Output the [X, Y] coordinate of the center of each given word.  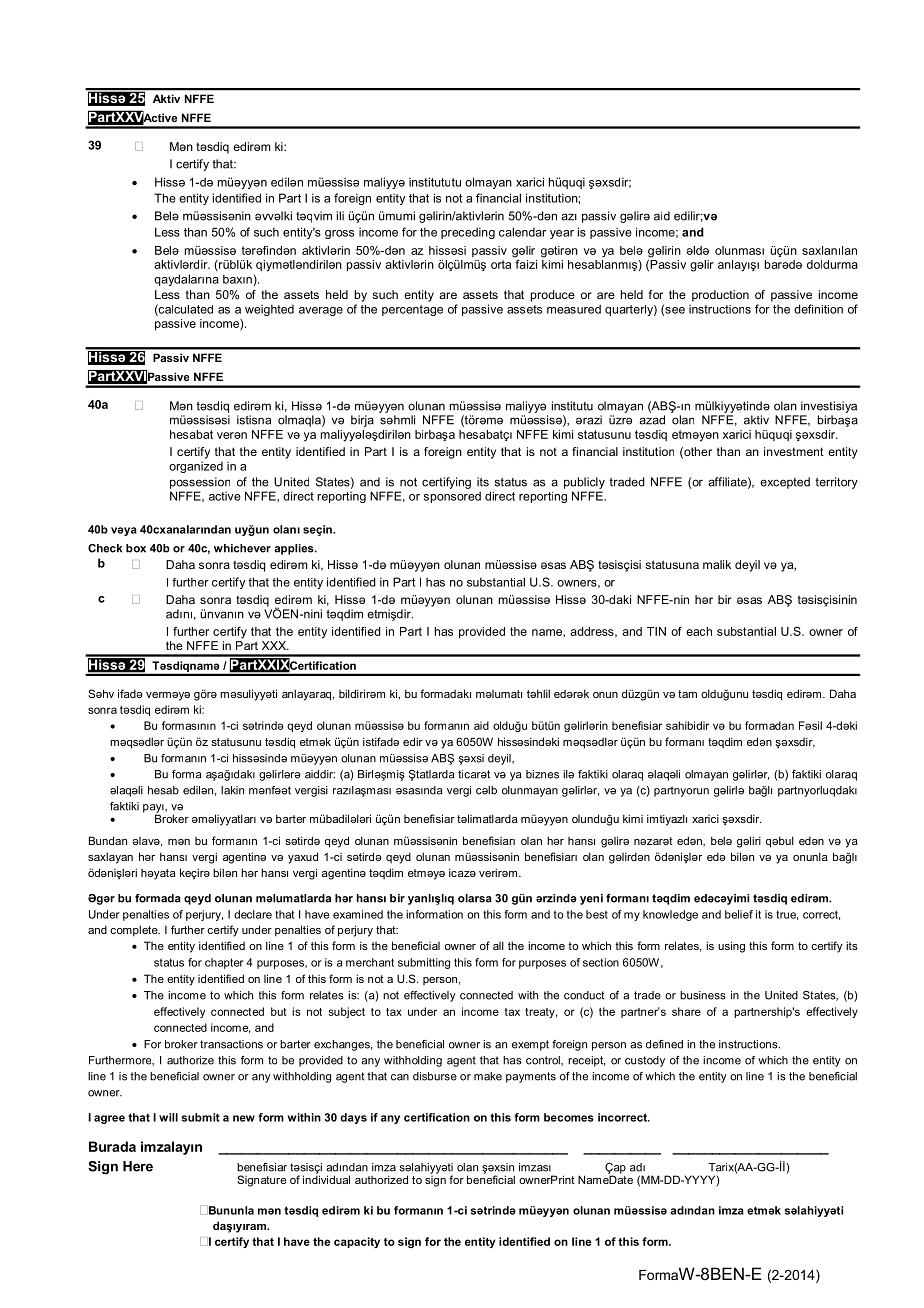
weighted [269, 310]
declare [253, 914]
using [731, 947]
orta [501, 264]
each [699, 631]
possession [200, 483]
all [498, 945]
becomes [569, 1117]
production [720, 296]
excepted [785, 483]
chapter [224, 963]
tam [687, 694]
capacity [357, 1242]
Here [138, 1166]
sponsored [452, 497]
